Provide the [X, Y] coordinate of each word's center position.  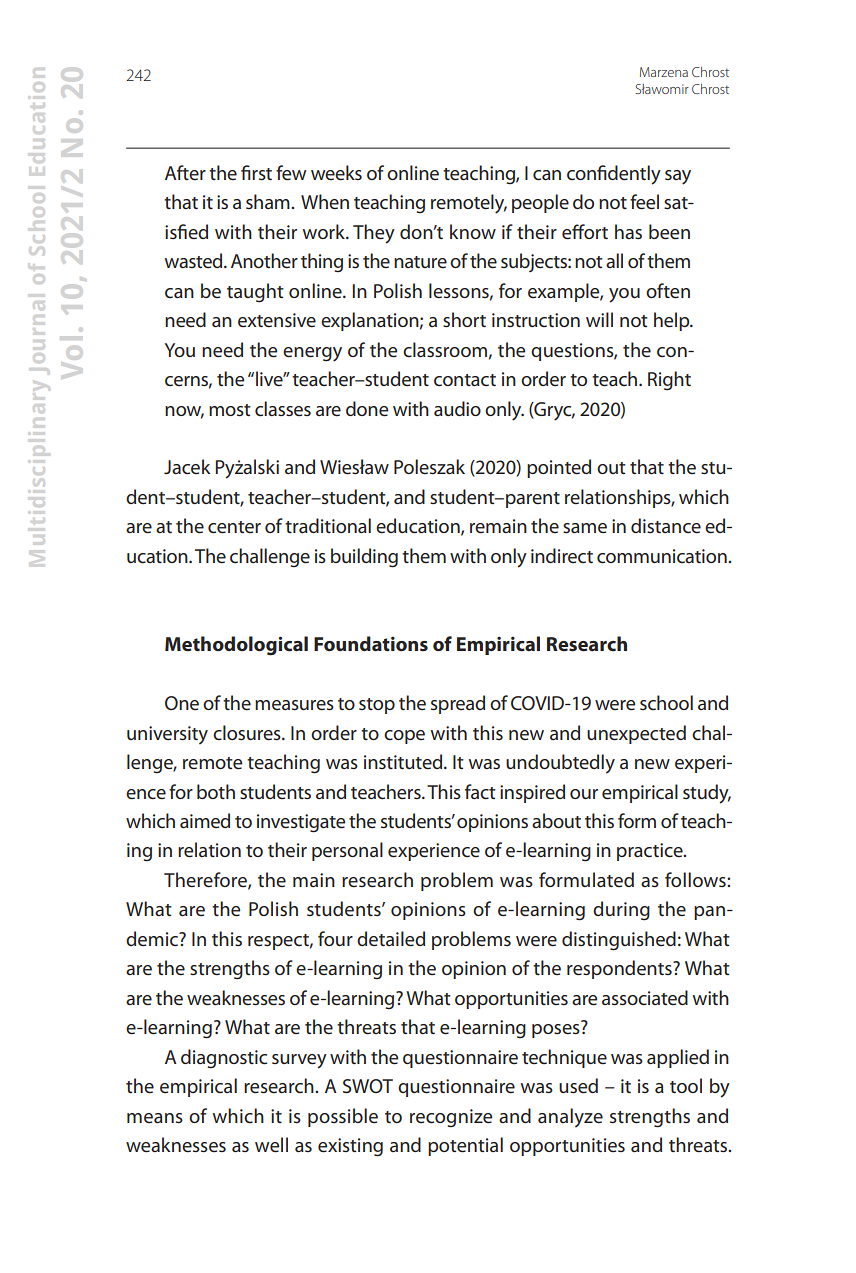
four [335, 938]
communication [663, 556]
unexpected [636, 734]
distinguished [619, 941]
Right [669, 381]
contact [465, 380]
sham [269, 201]
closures [248, 733]
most [230, 410]
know [473, 231]
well [271, 1145]
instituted [404, 762]
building [364, 558]
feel [644, 202]
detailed [391, 939]
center [234, 527]
